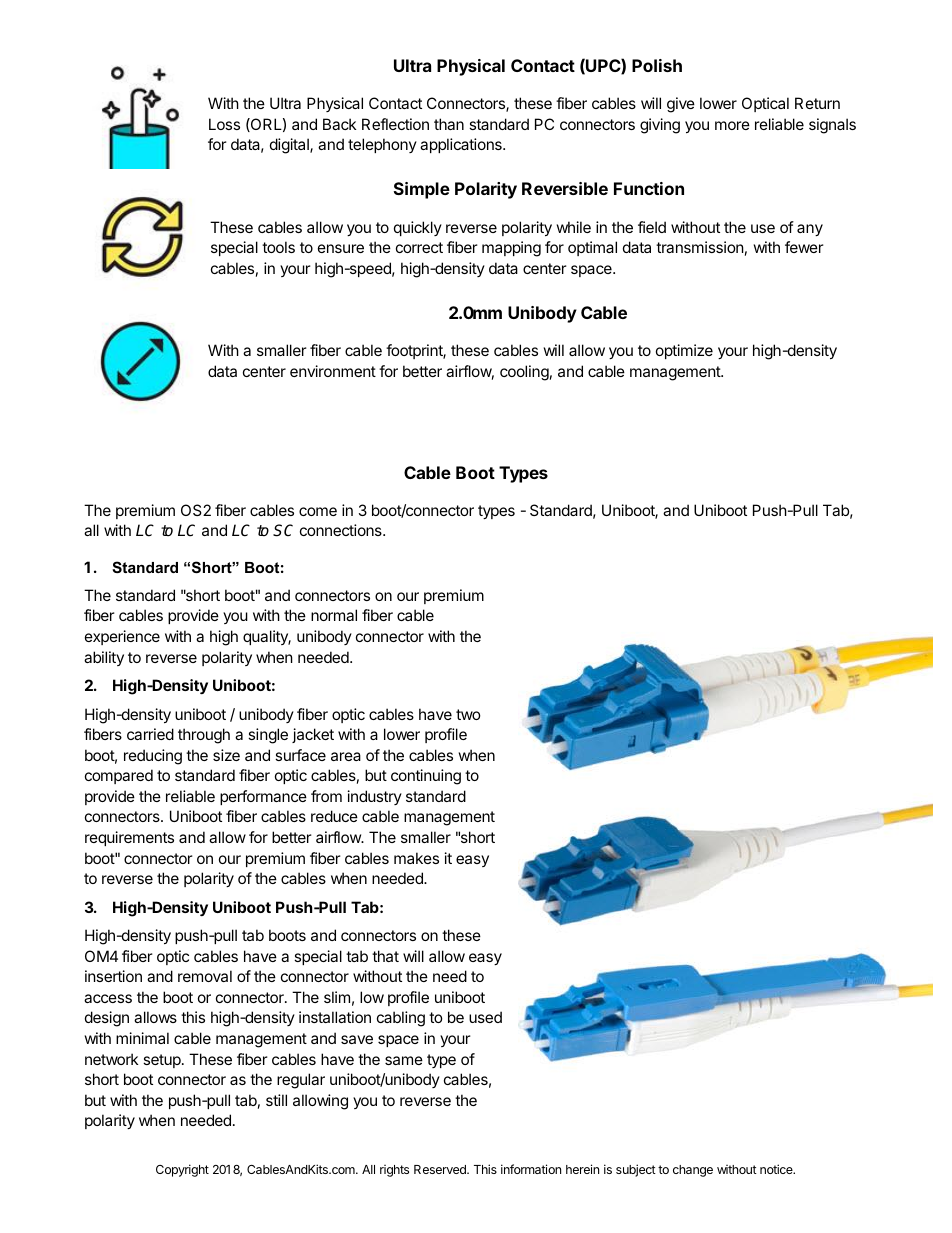  What do you see at coordinates (441, 1169) in the screenshot?
I see `Reserved` at bounding box center [441, 1169].
